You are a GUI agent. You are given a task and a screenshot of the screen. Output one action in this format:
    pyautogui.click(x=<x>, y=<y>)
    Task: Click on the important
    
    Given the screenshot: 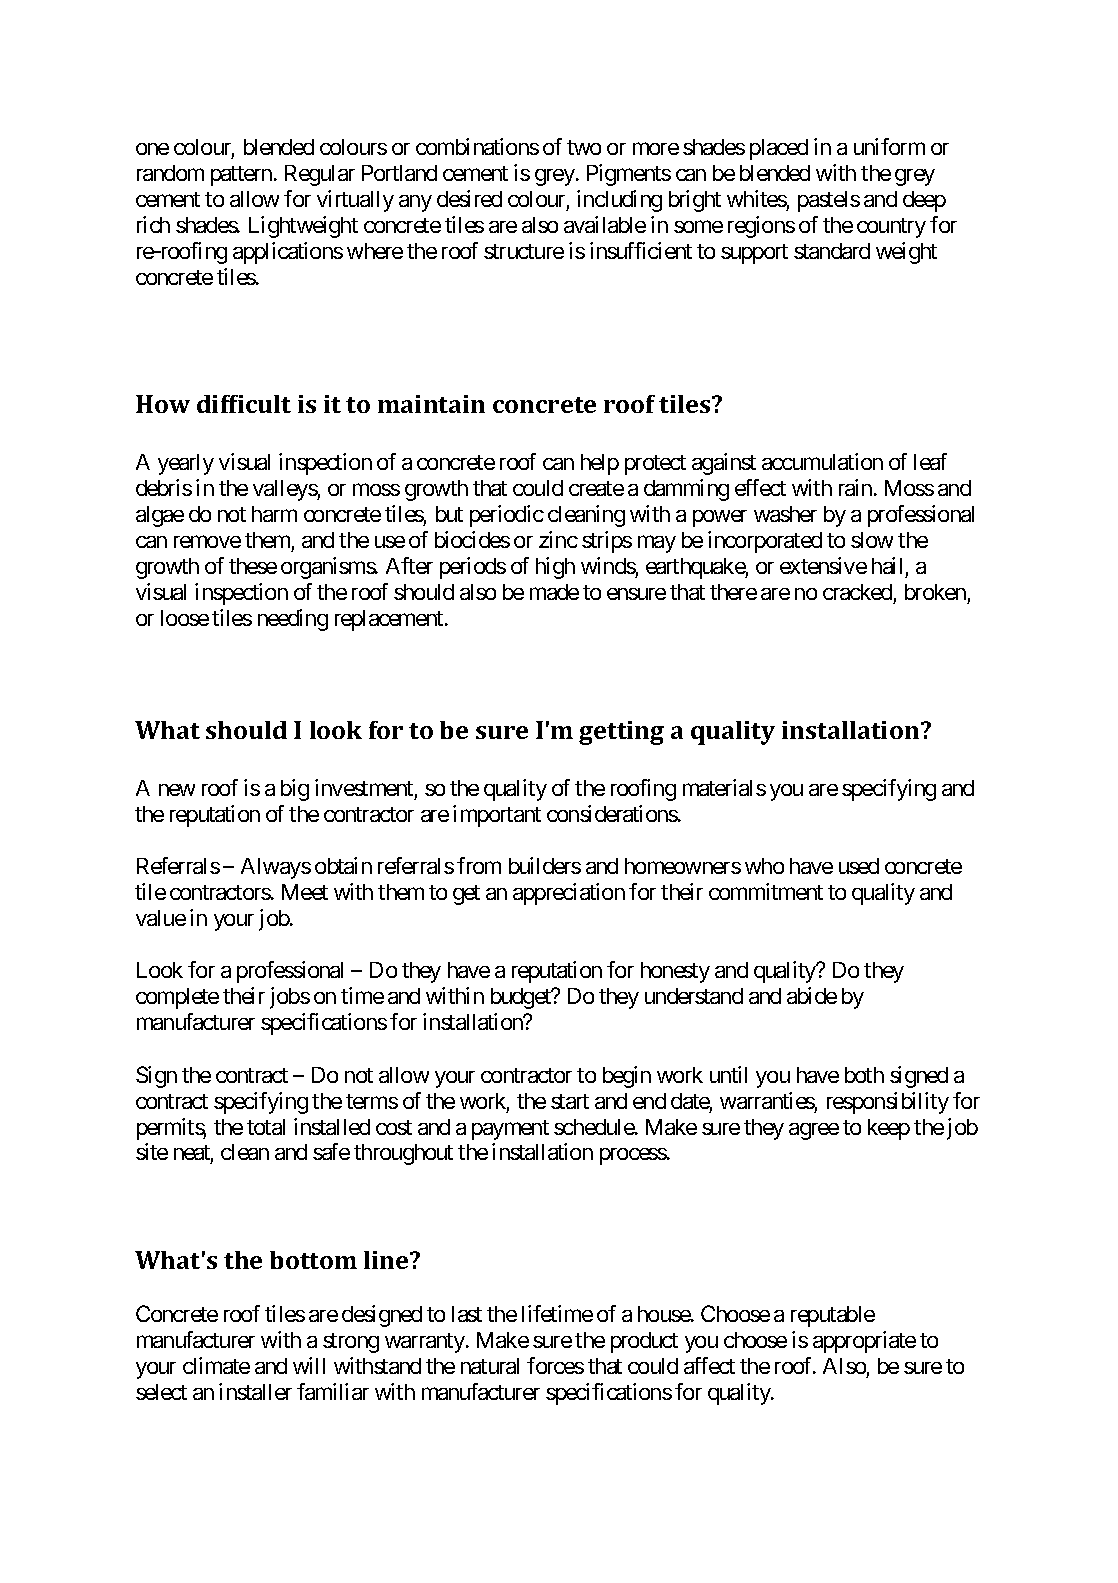 What is the action you would take?
    pyautogui.click(x=497, y=816)
